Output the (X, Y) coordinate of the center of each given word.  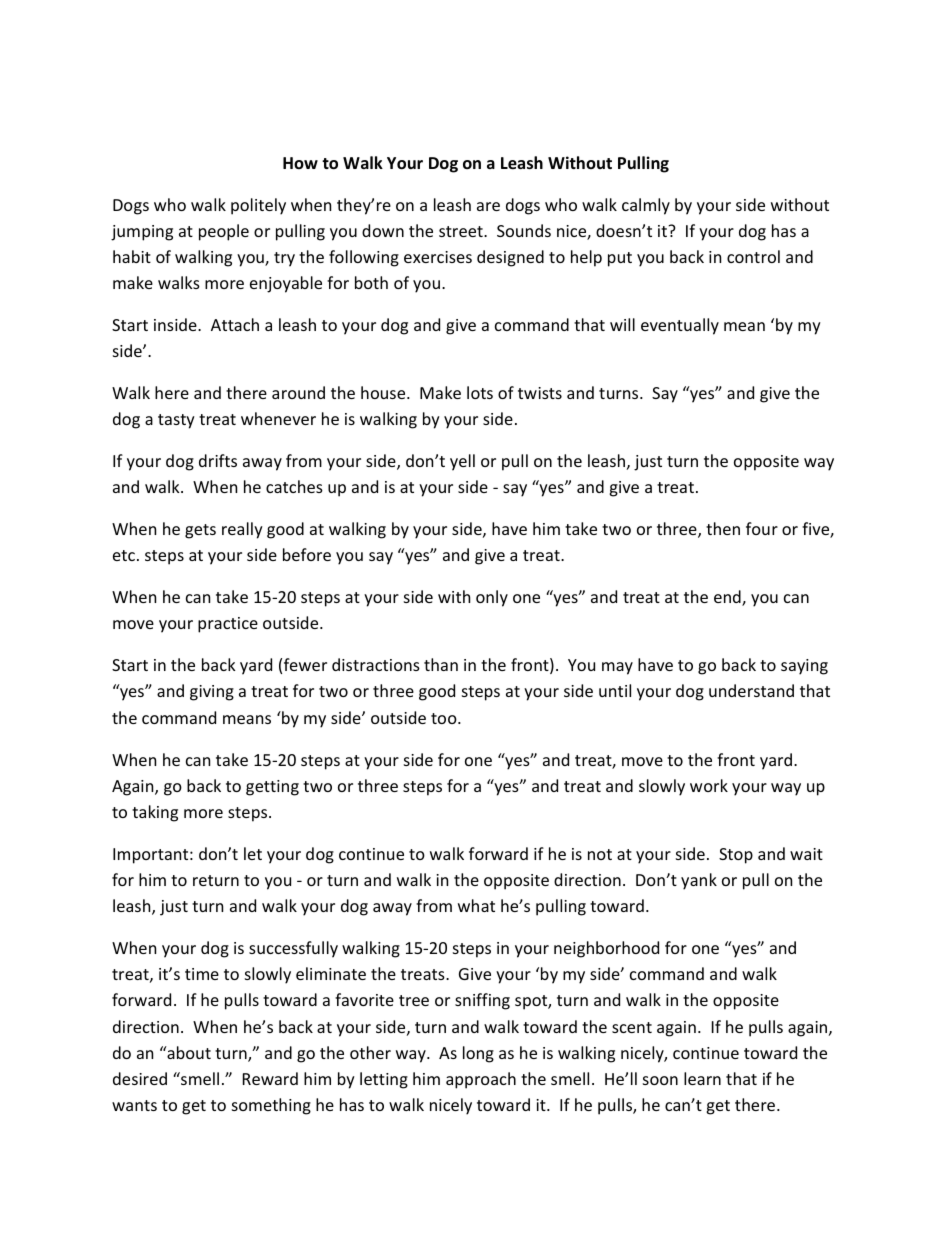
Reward (270, 1078)
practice (228, 625)
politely (258, 206)
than (441, 664)
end (728, 598)
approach (481, 1080)
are (488, 206)
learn (702, 1078)
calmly (646, 206)
